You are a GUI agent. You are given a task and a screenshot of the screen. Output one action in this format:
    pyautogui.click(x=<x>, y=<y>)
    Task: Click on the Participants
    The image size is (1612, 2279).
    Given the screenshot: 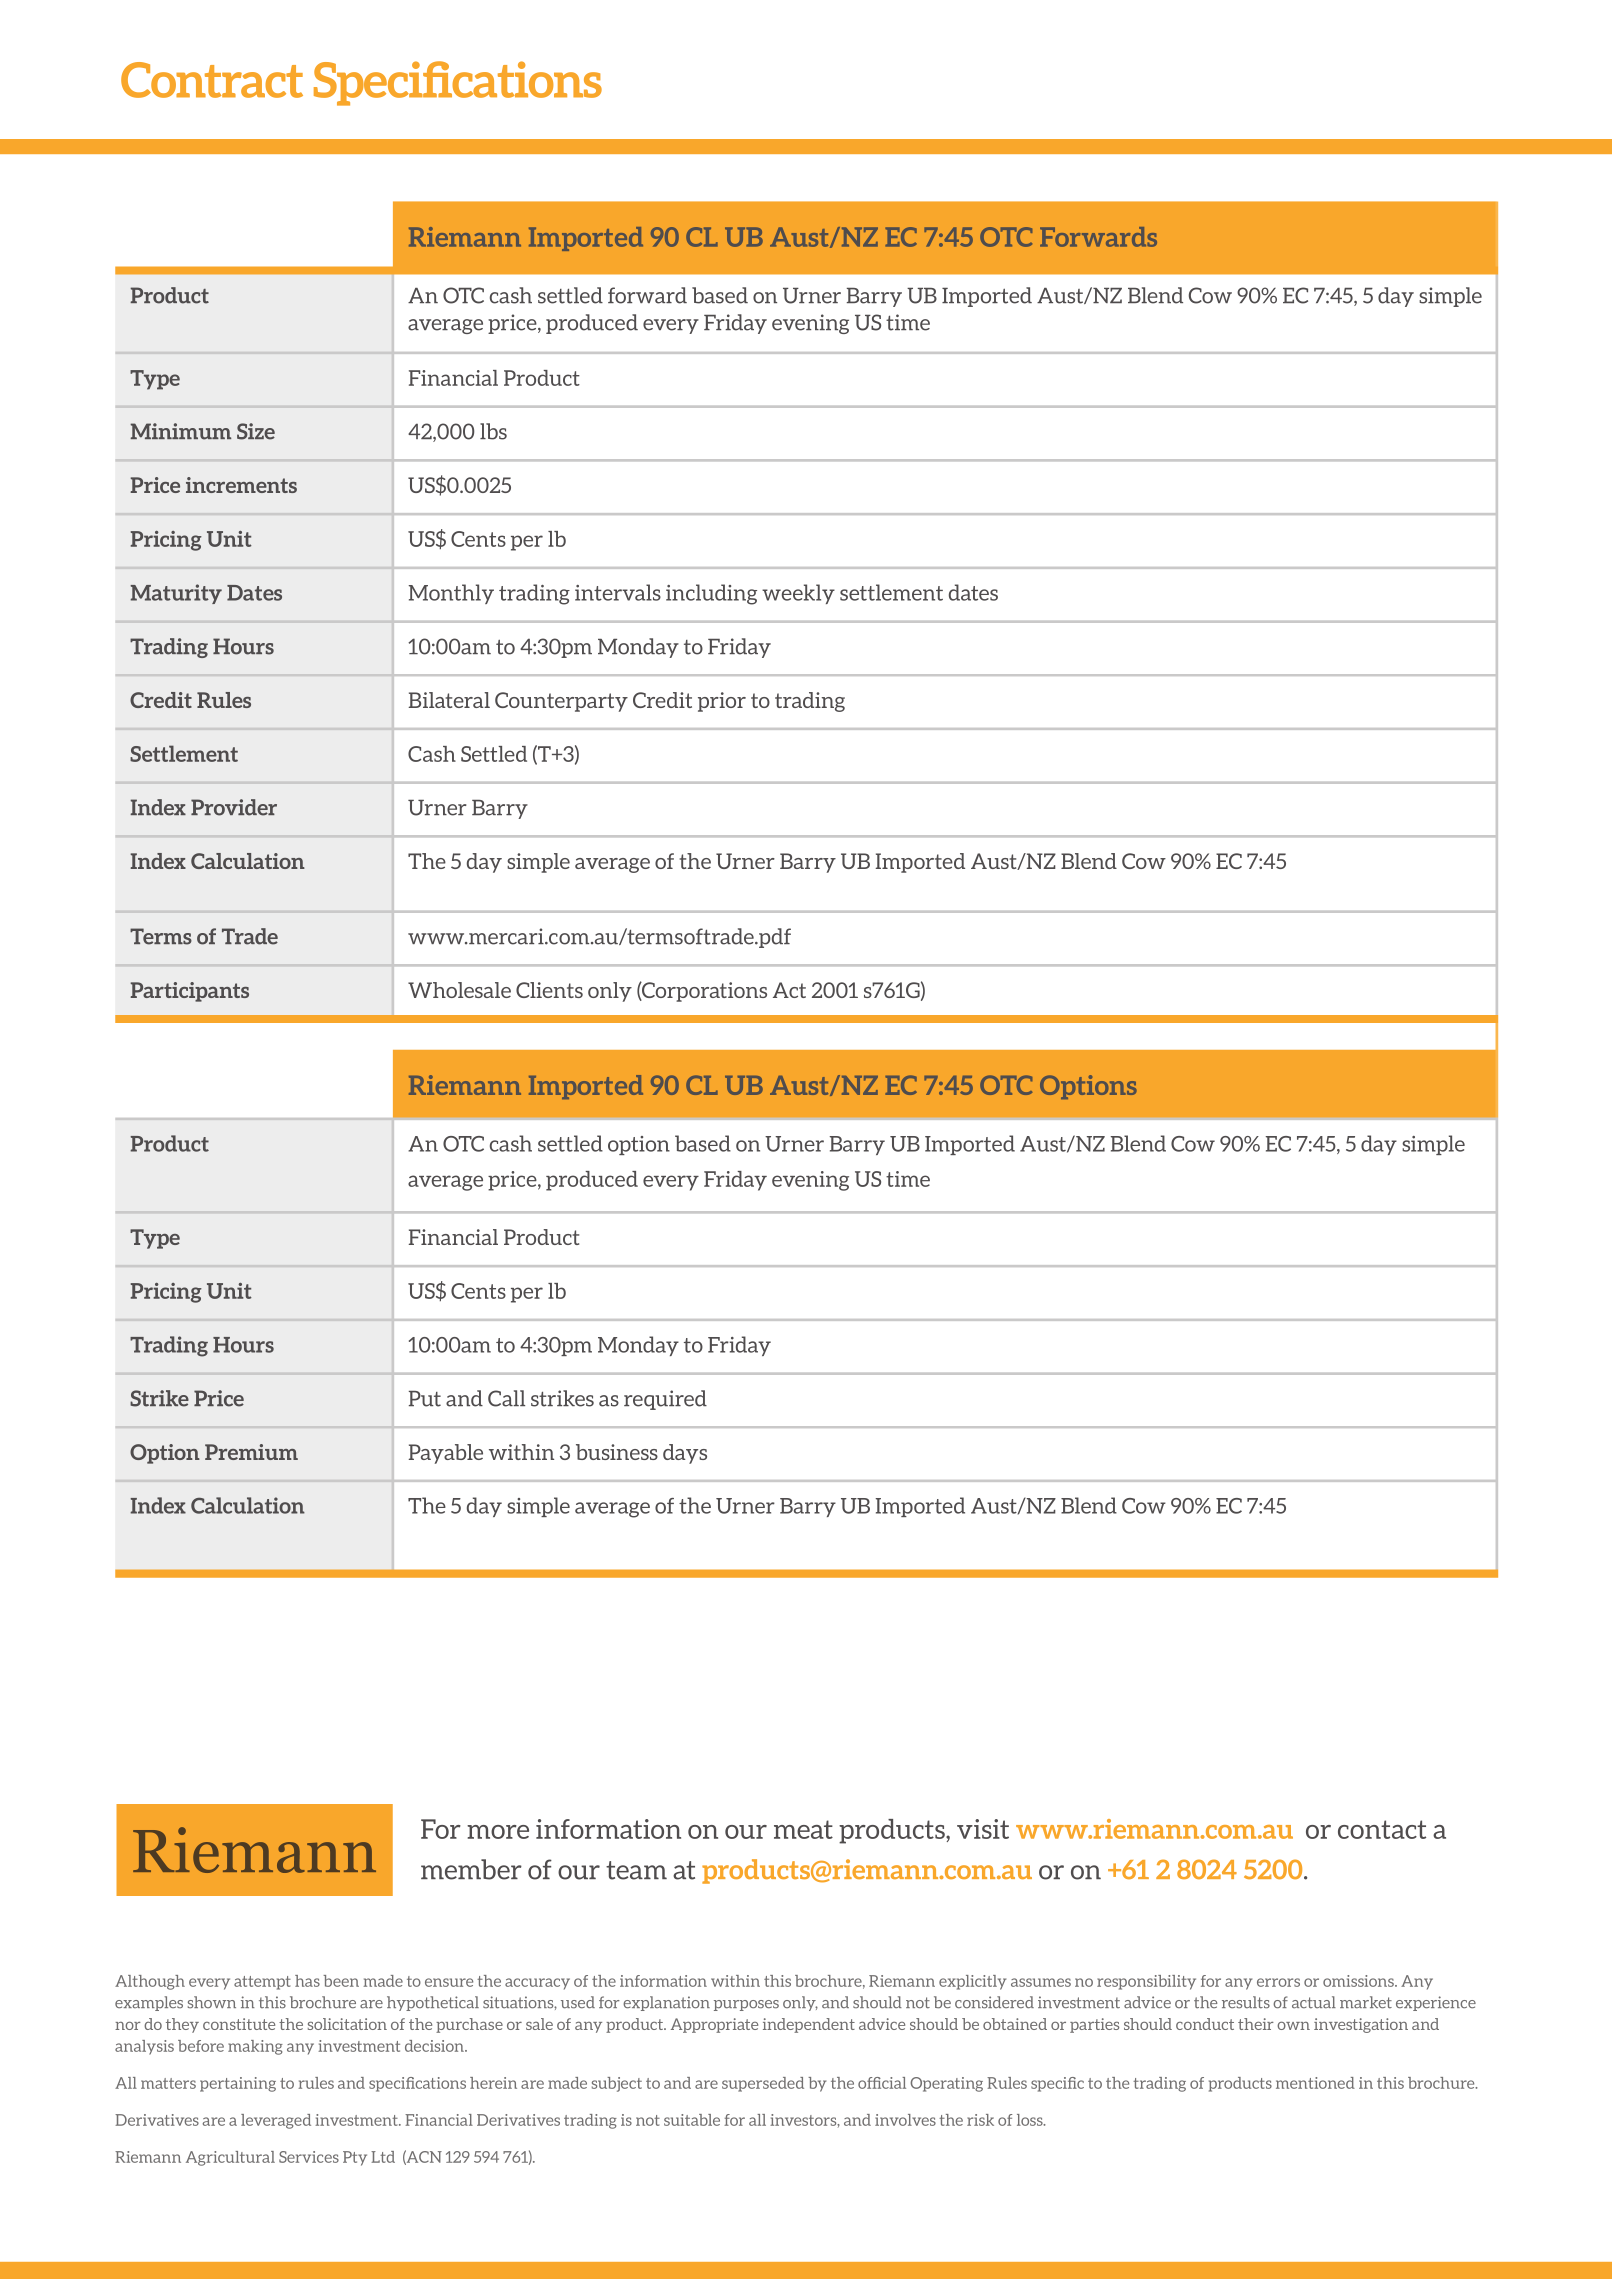 What is the action you would take?
    pyautogui.click(x=189, y=992)
